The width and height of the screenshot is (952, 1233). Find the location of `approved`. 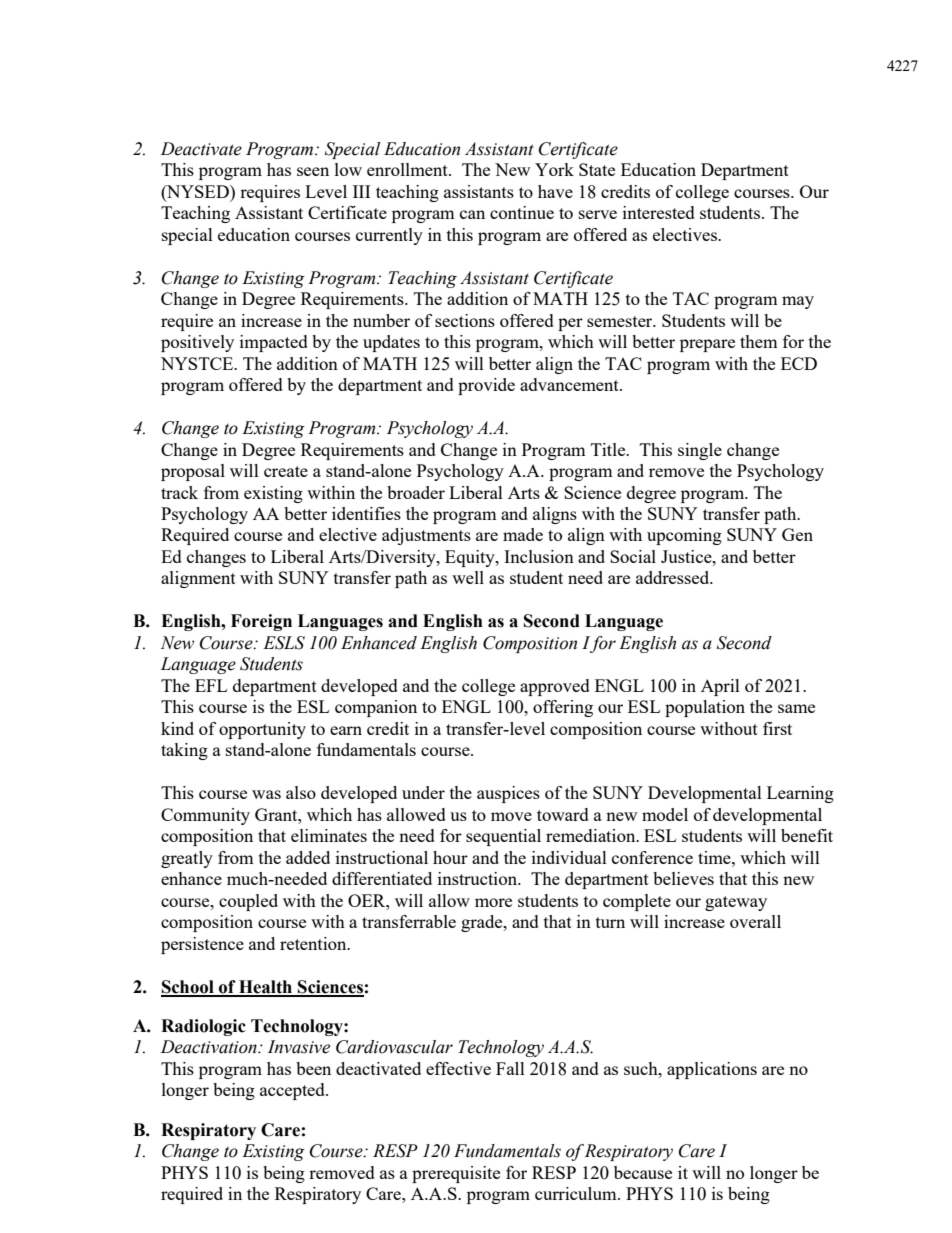

approved is located at coordinates (555, 687).
